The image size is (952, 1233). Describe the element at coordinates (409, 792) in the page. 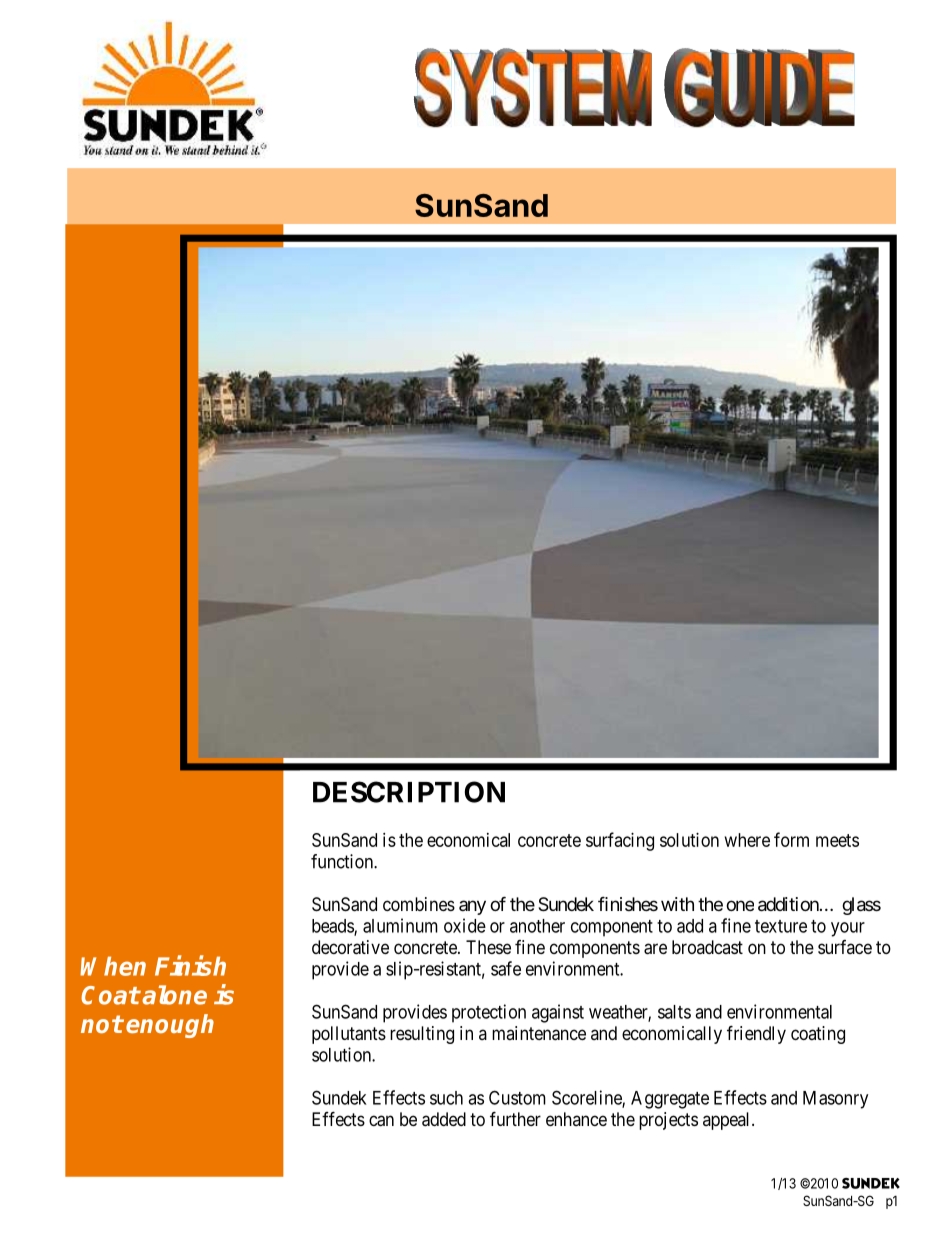

I see `DESCRIPTION` at that location.
